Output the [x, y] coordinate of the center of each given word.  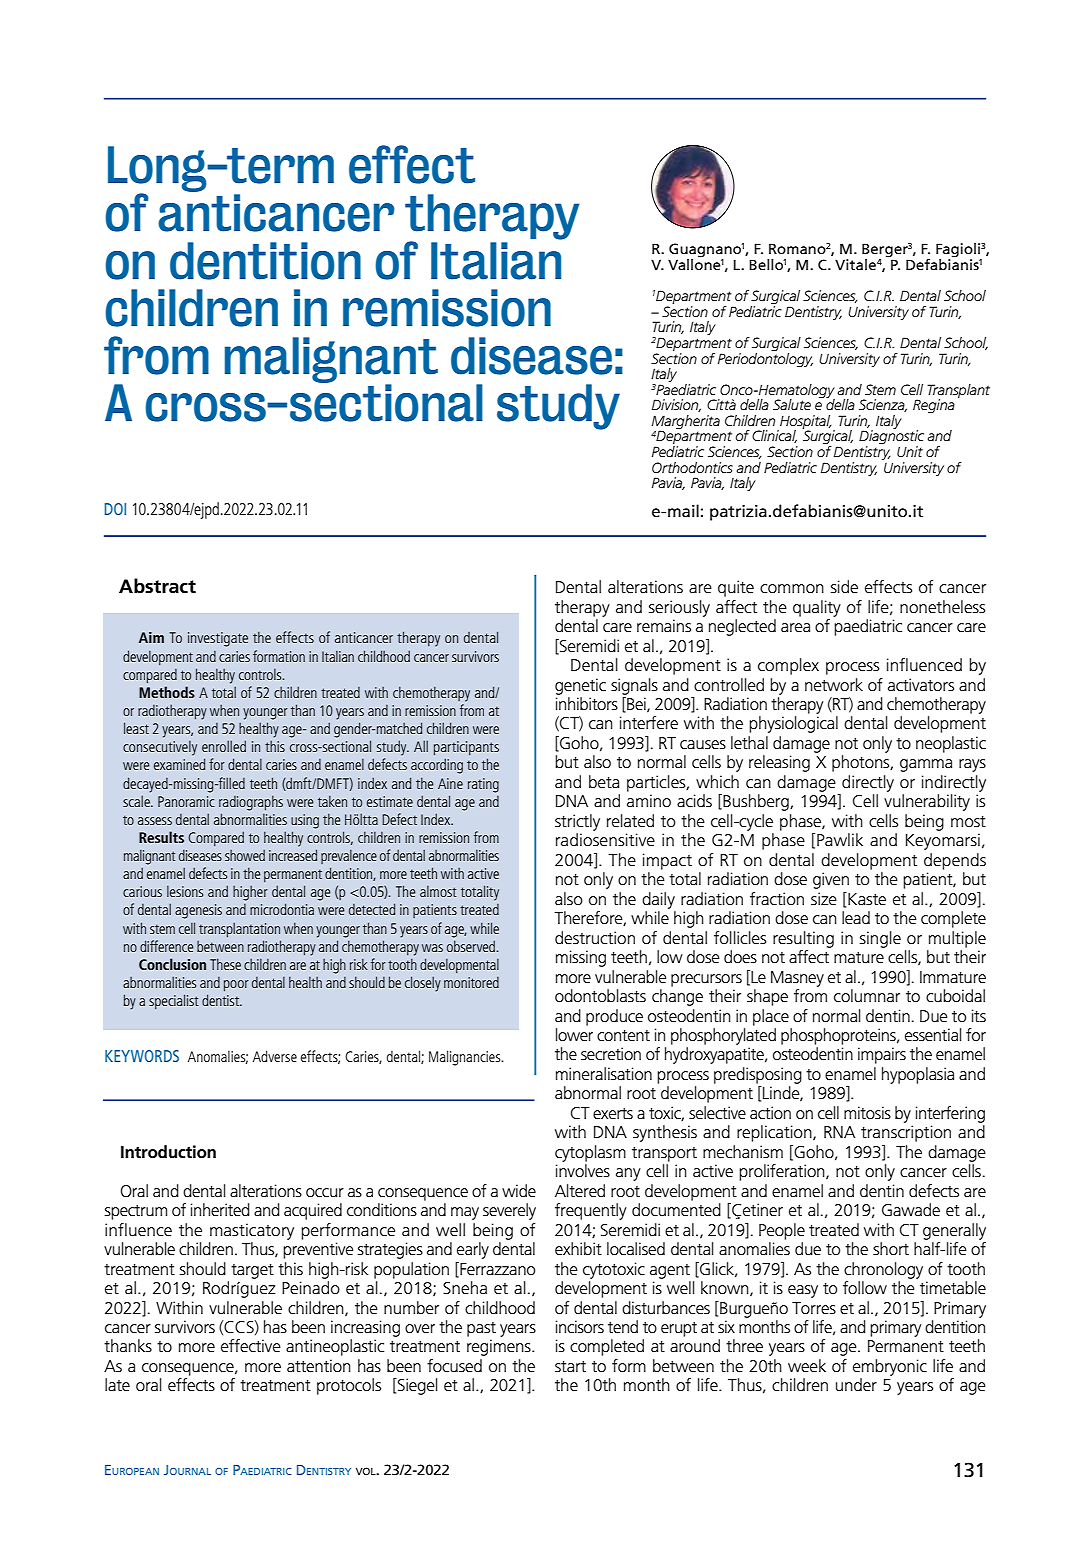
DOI [115, 509]
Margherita [686, 423]
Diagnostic [891, 437]
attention [319, 1366]
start [570, 1367]
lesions [185, 891]
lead [856, 917]
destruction [595, 938]
